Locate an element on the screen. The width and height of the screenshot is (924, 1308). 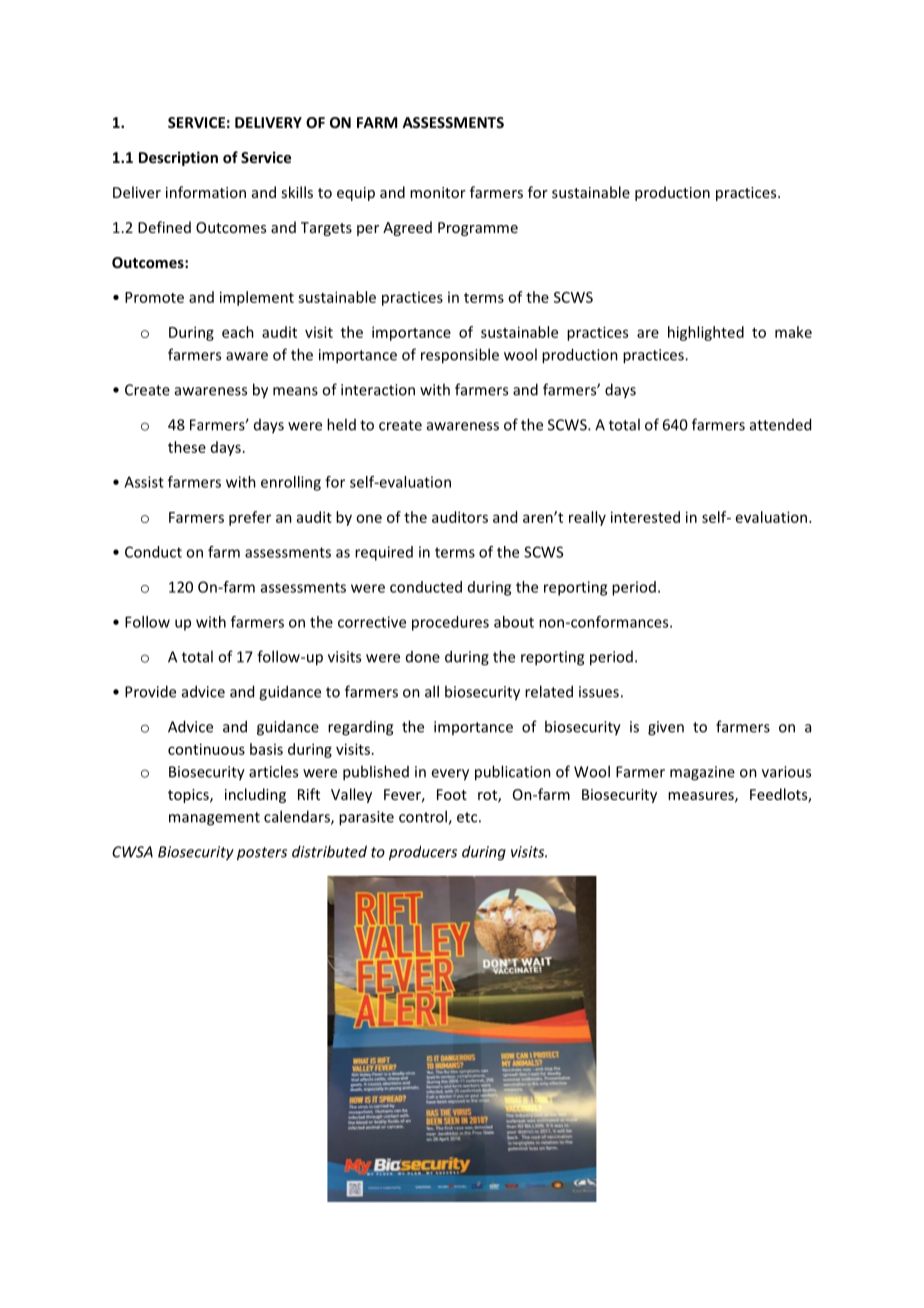
control is located at coordinates (424, 817).
